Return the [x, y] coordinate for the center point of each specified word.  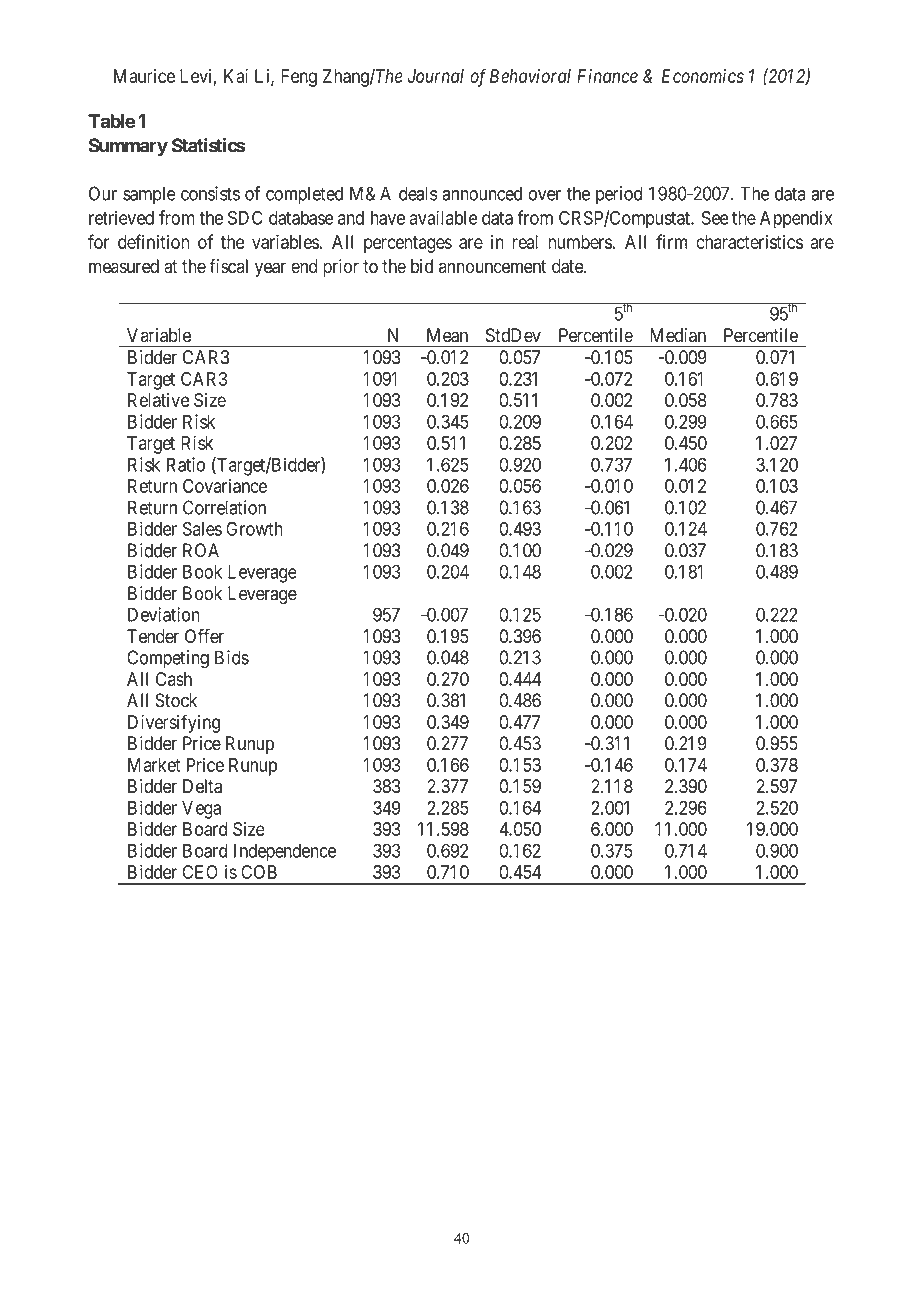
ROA [201, 550]
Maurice [144, 76]
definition [153, 241]
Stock [176, 700]
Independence [285, 853]
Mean [447, 335]
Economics [703, 76]
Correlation [224, 507]
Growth [254, 529]
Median [678, 335]
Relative [158, 400]
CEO [200, 872]
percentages [408, 244]
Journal [436, 76]
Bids [232, 657]
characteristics [749, 242]
